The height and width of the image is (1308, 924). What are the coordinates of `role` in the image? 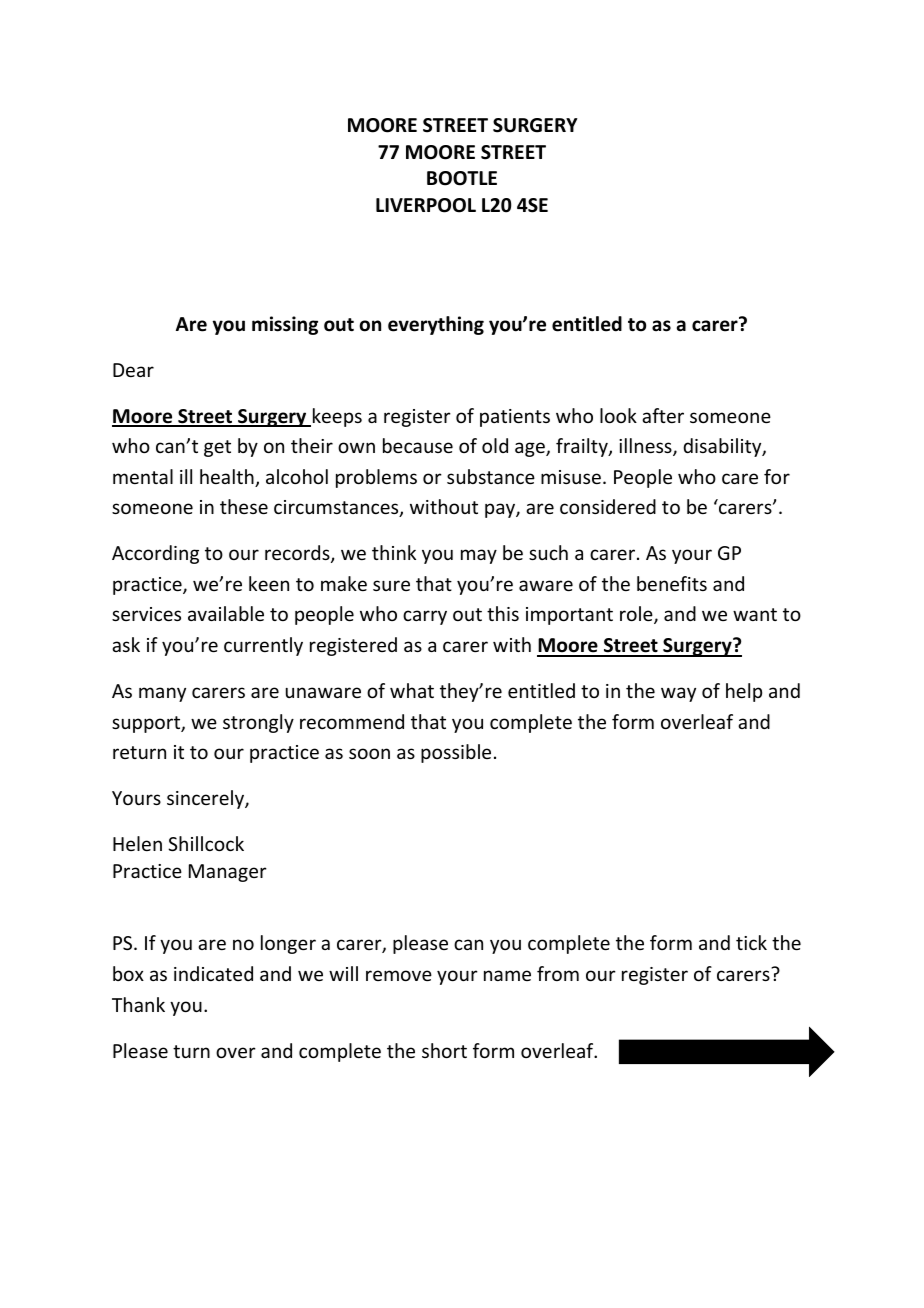 It's located at (637, 615).
